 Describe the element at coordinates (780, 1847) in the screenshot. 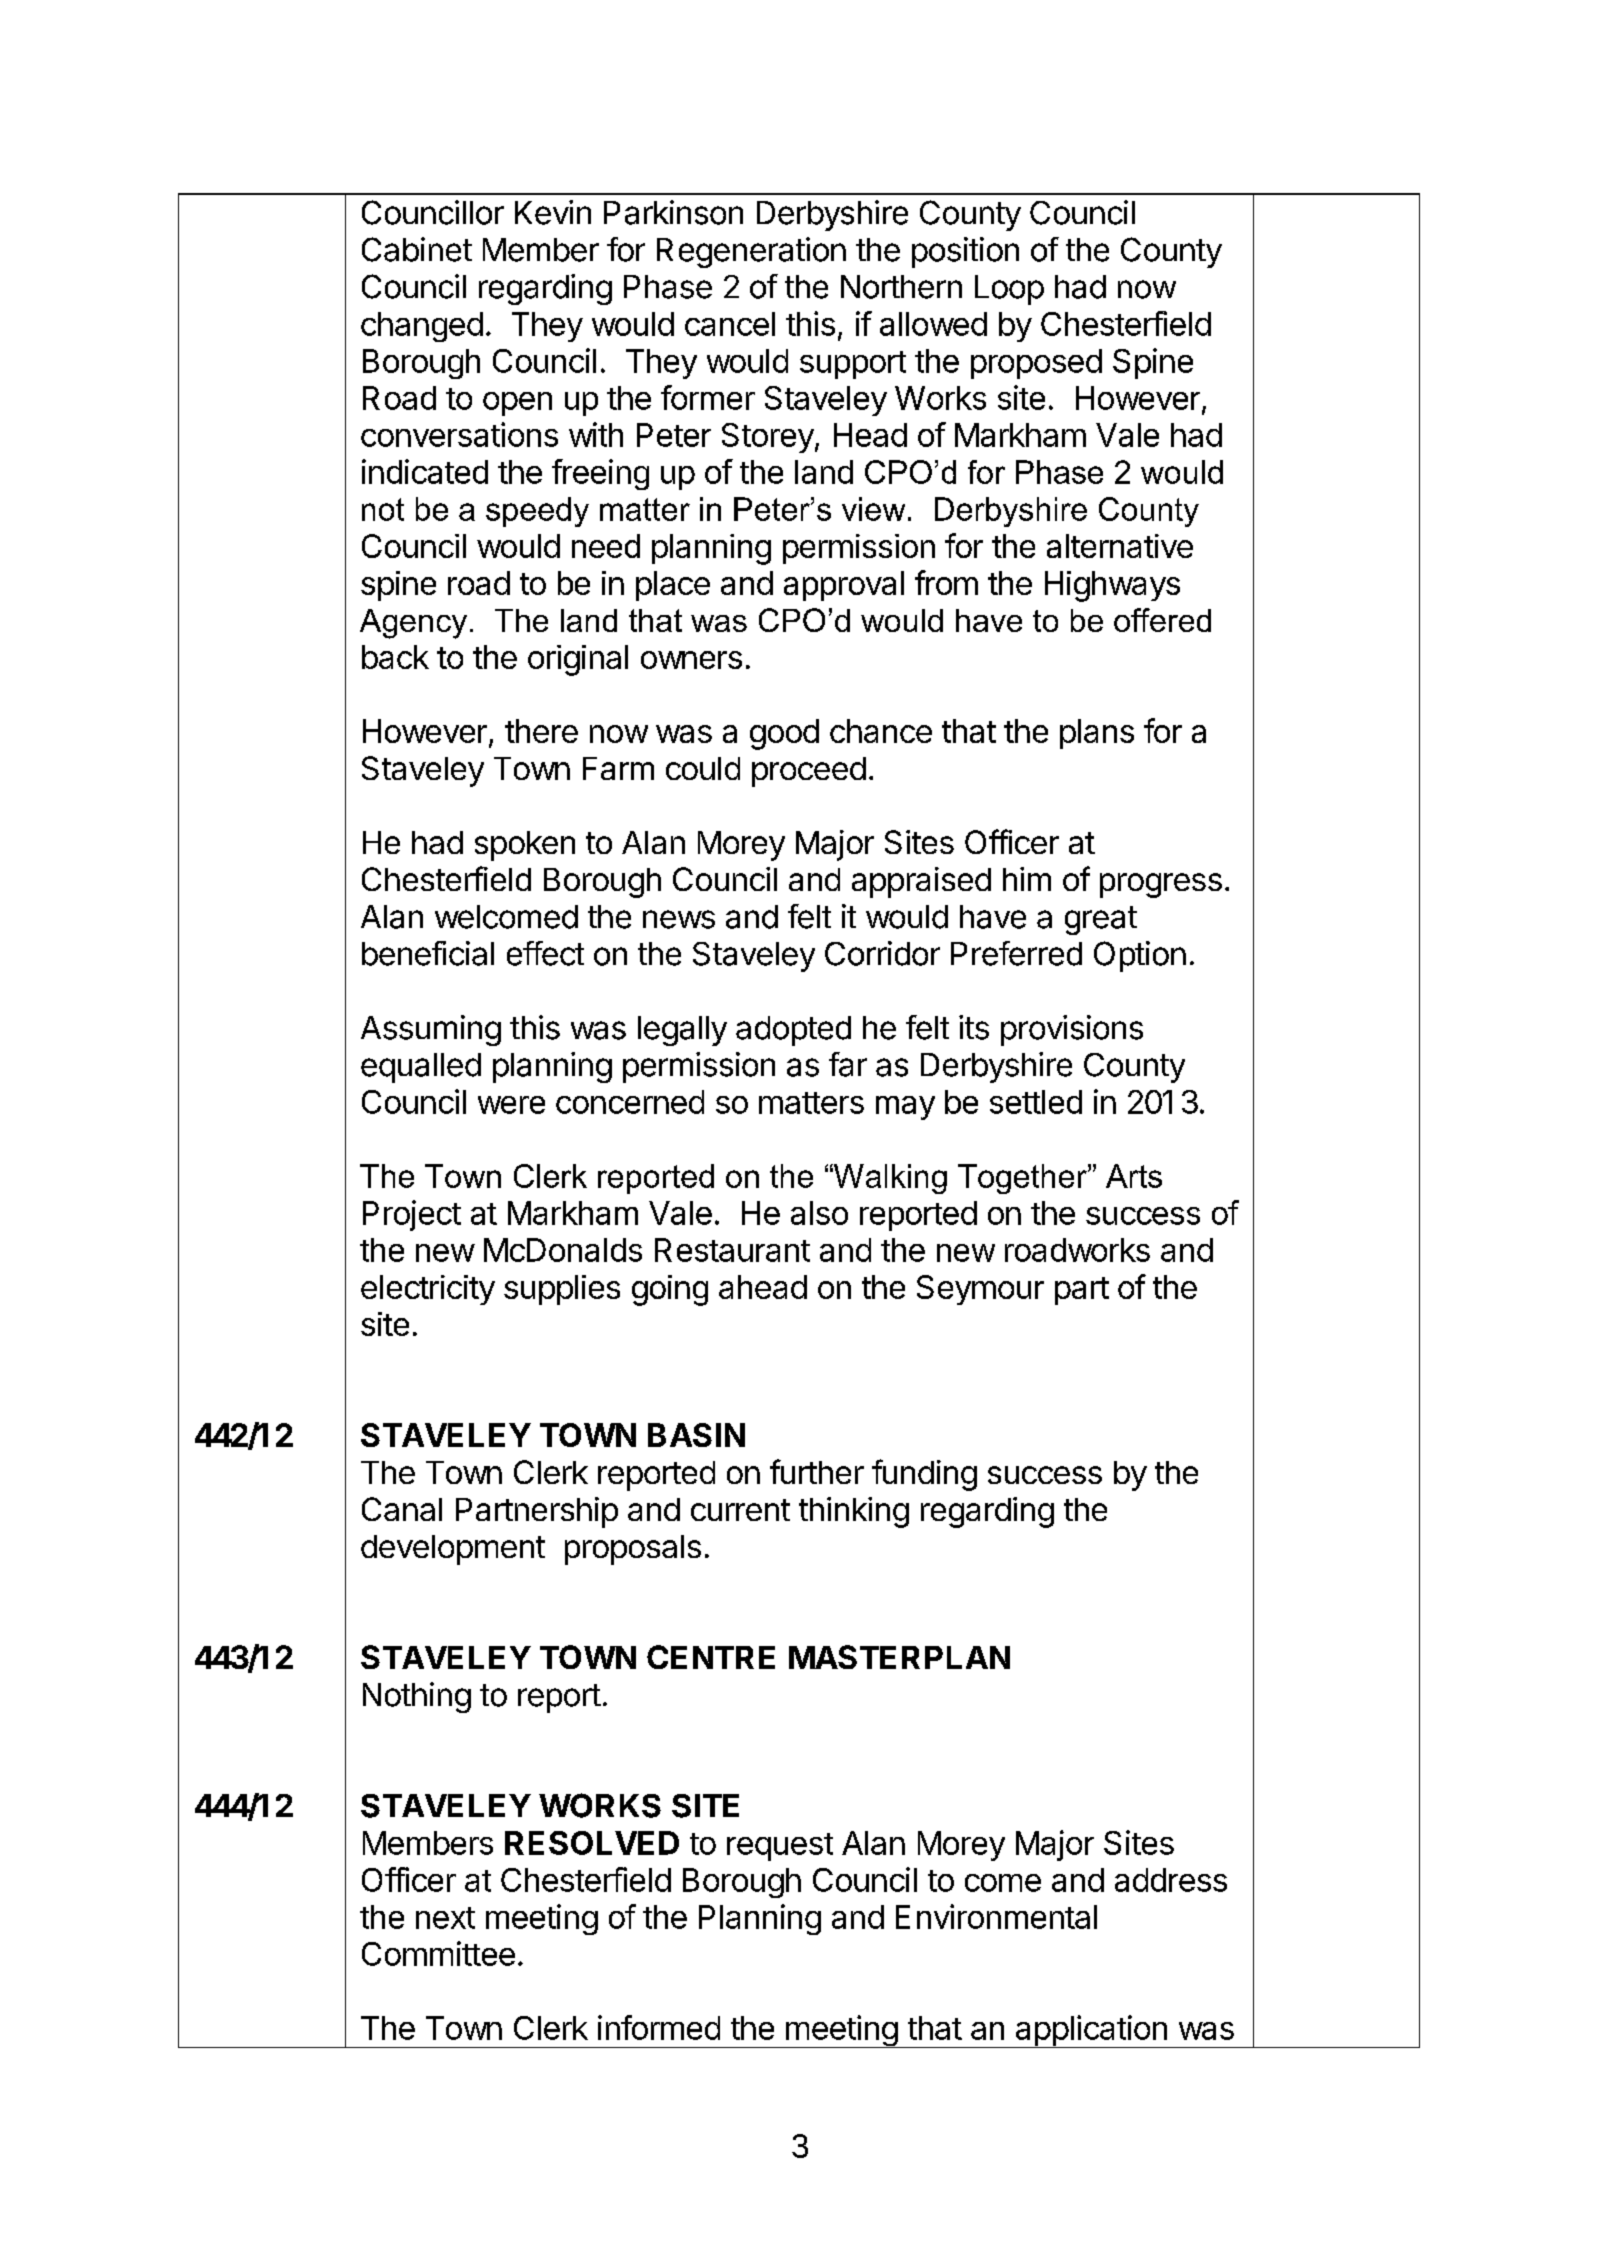

I see `request` at that location.
